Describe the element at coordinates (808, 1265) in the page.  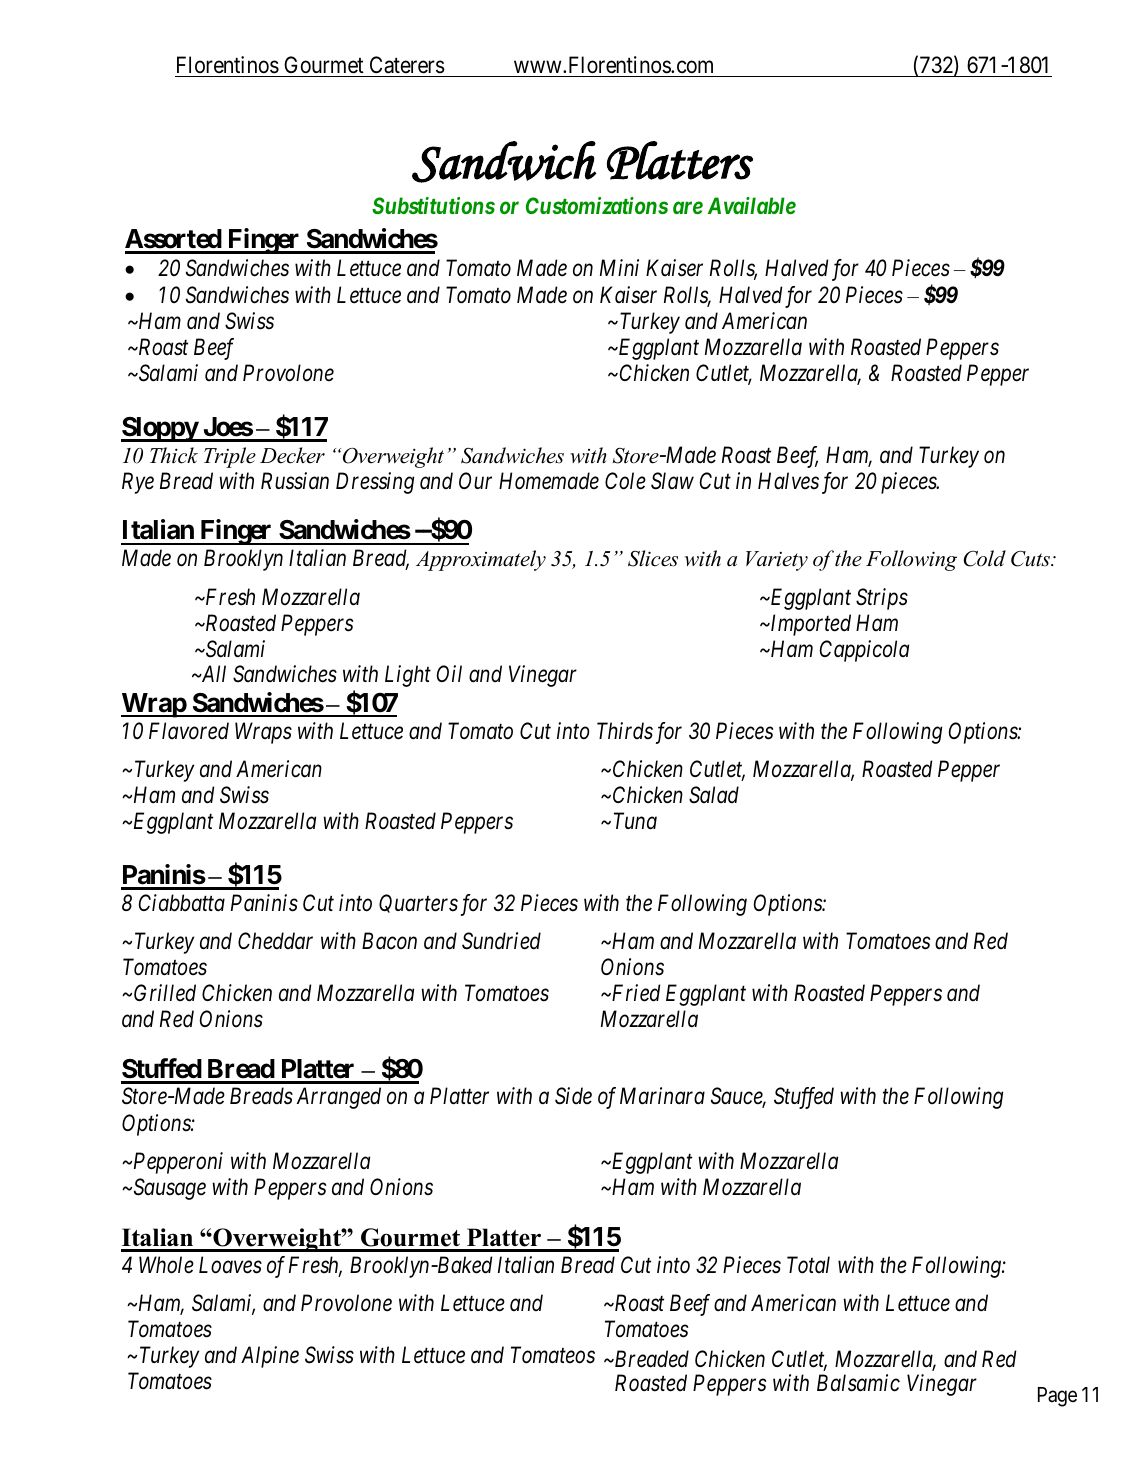
I see `Total` at that location.
